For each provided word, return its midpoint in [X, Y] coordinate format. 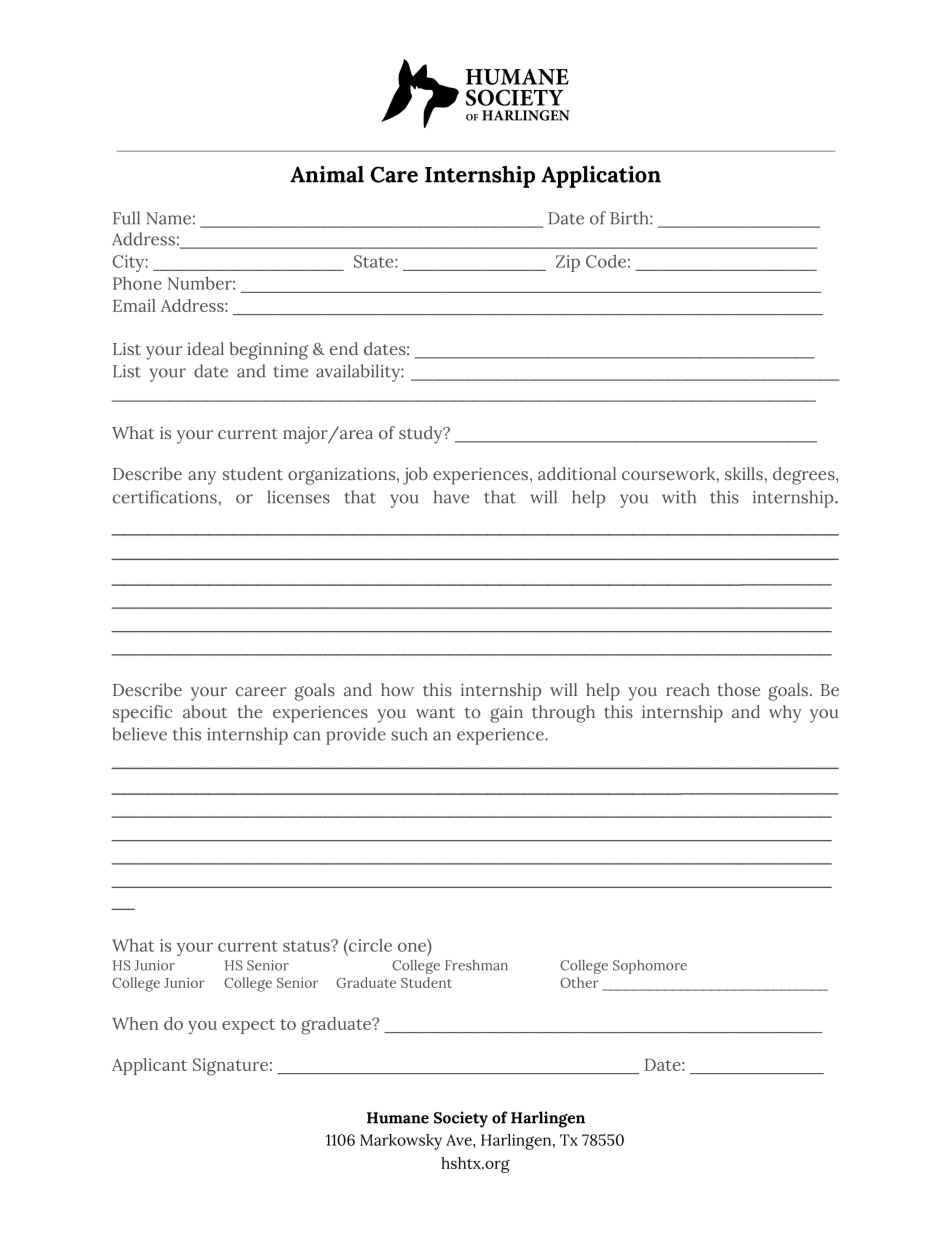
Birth [630, 218]
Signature [230, 1067]
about [205, 711]
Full [126, 218]
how [397, 689]
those [738, 689]
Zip [568, 263]
